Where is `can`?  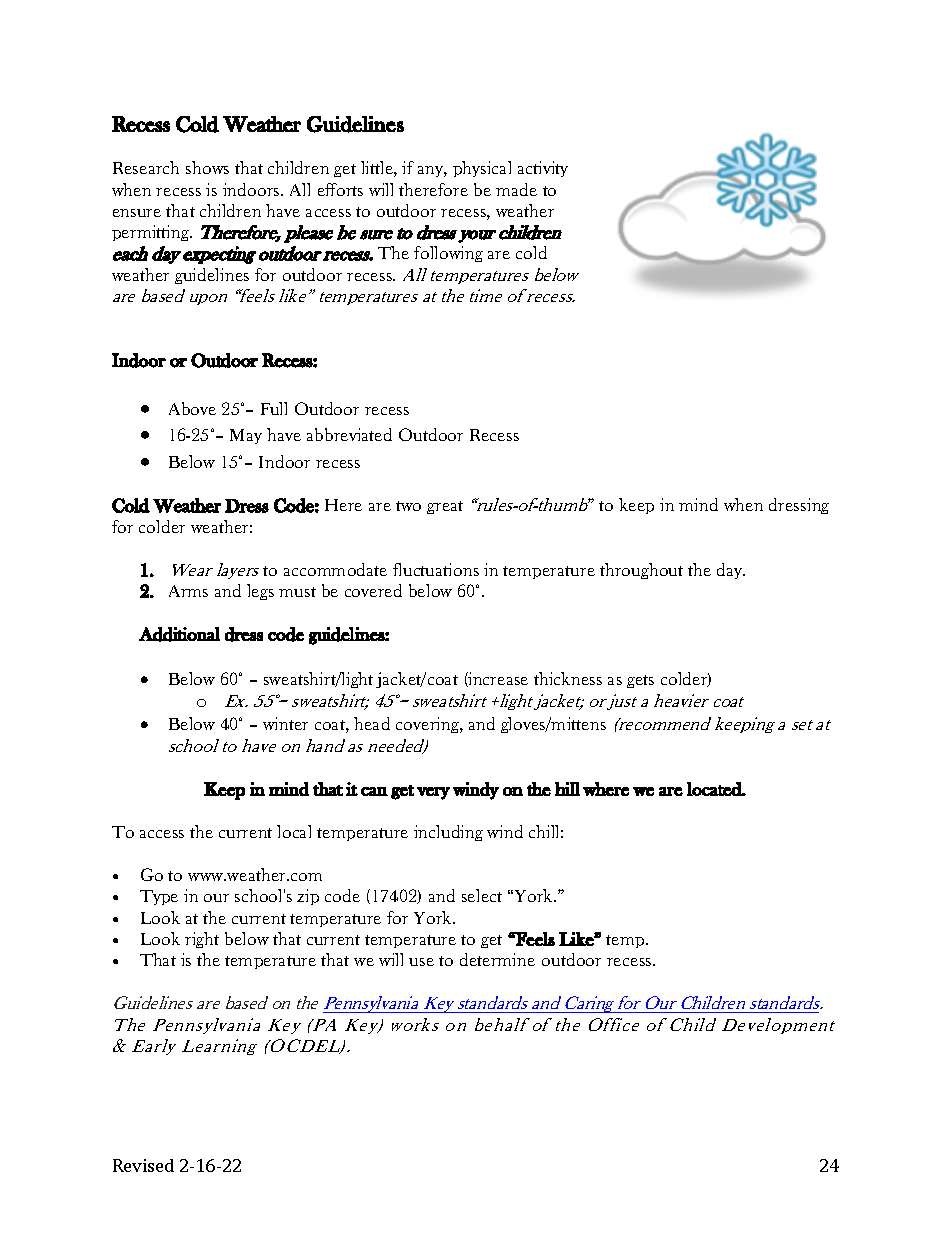 can is located at coordinates (374, 791).
